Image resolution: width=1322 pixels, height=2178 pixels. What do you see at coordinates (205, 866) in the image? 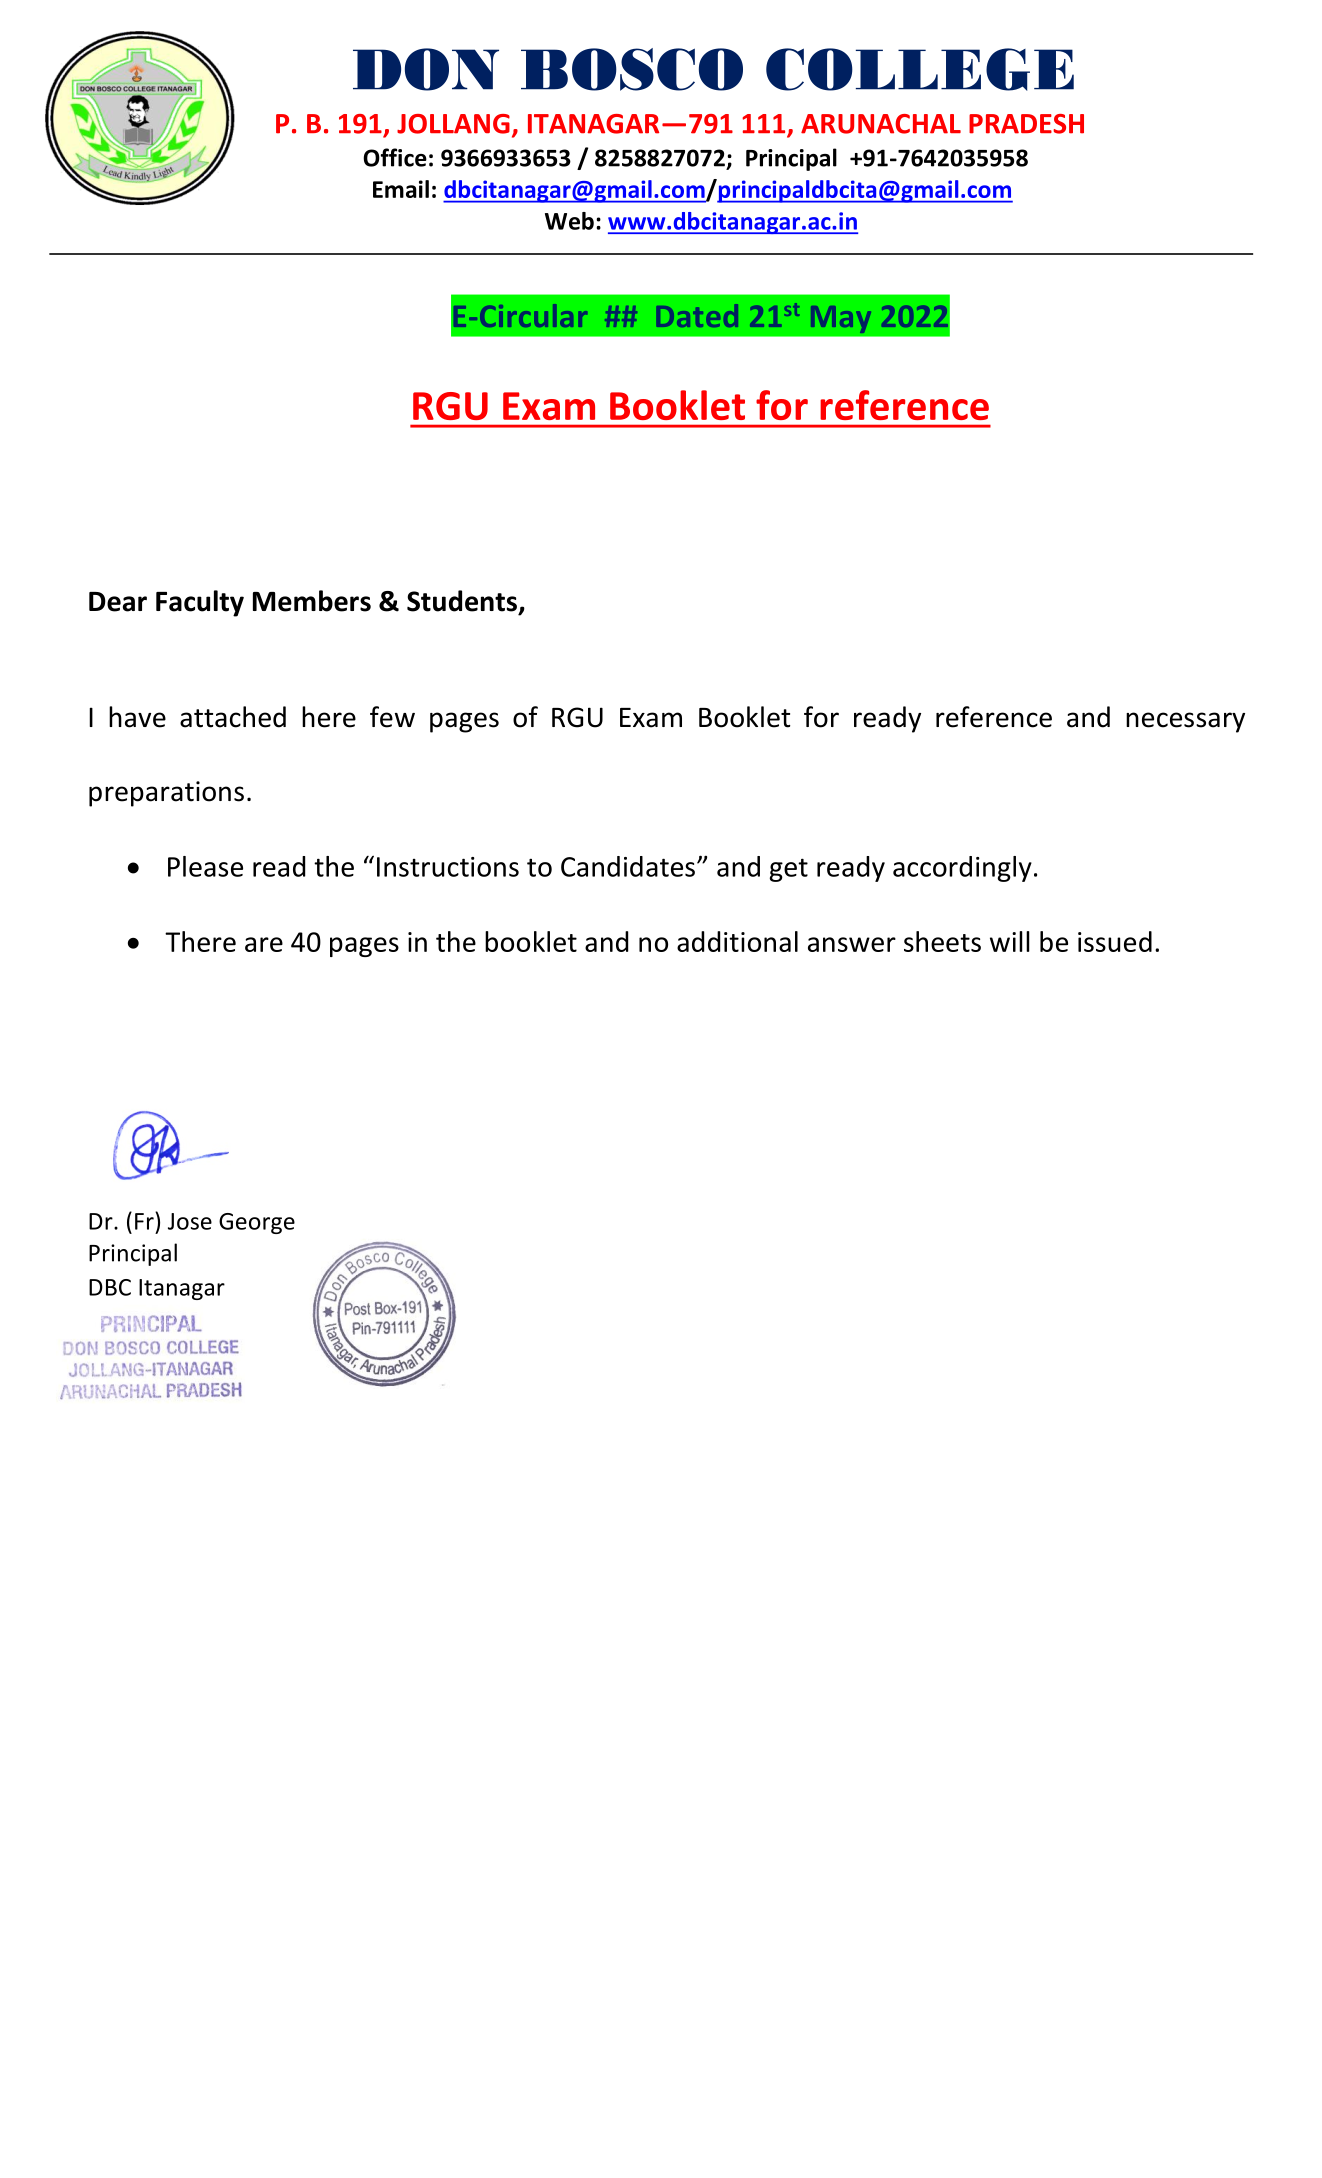
I see `Please` at bounding box center [205, 866].
